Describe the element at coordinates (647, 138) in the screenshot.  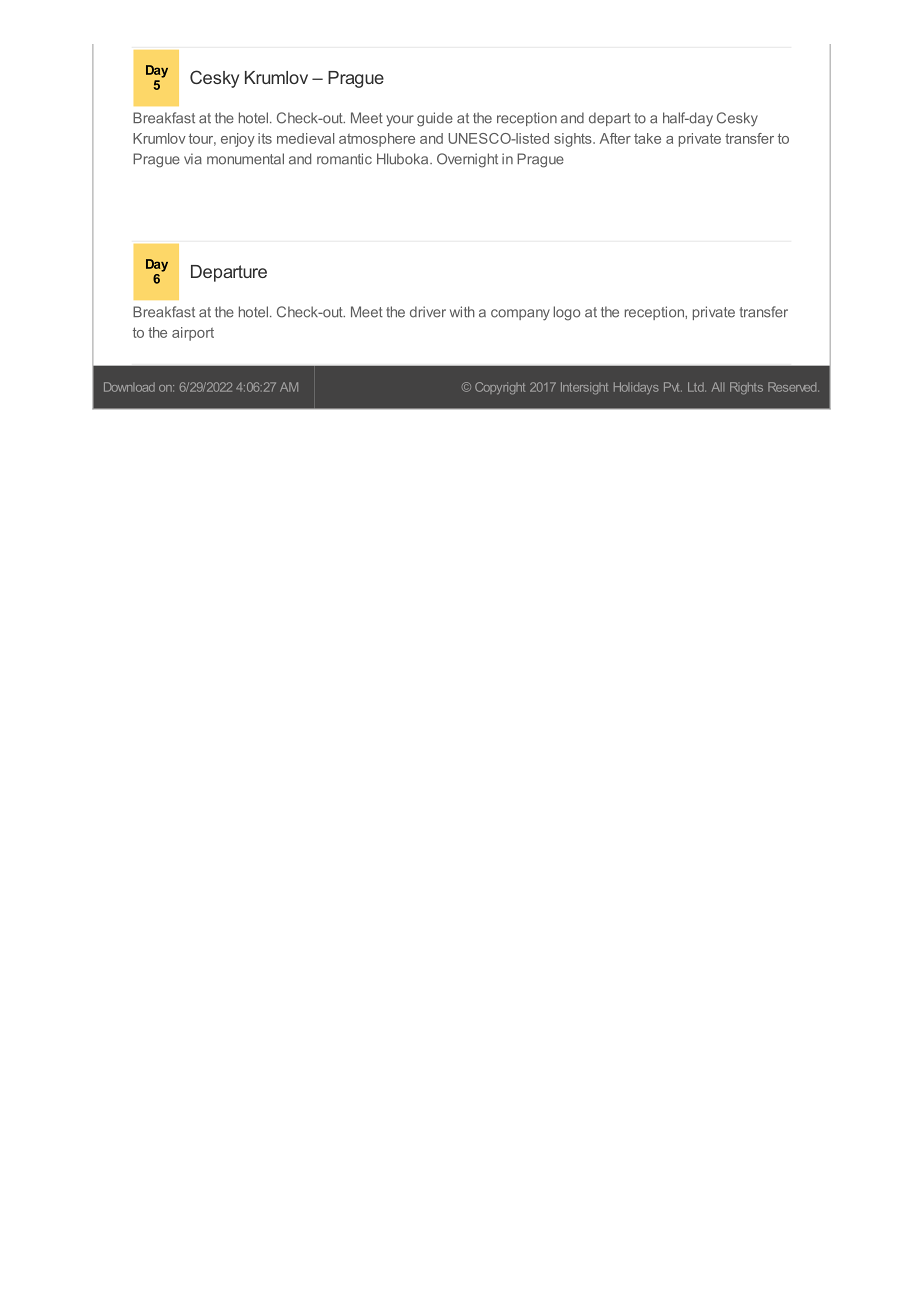
I see `take` at that location.
